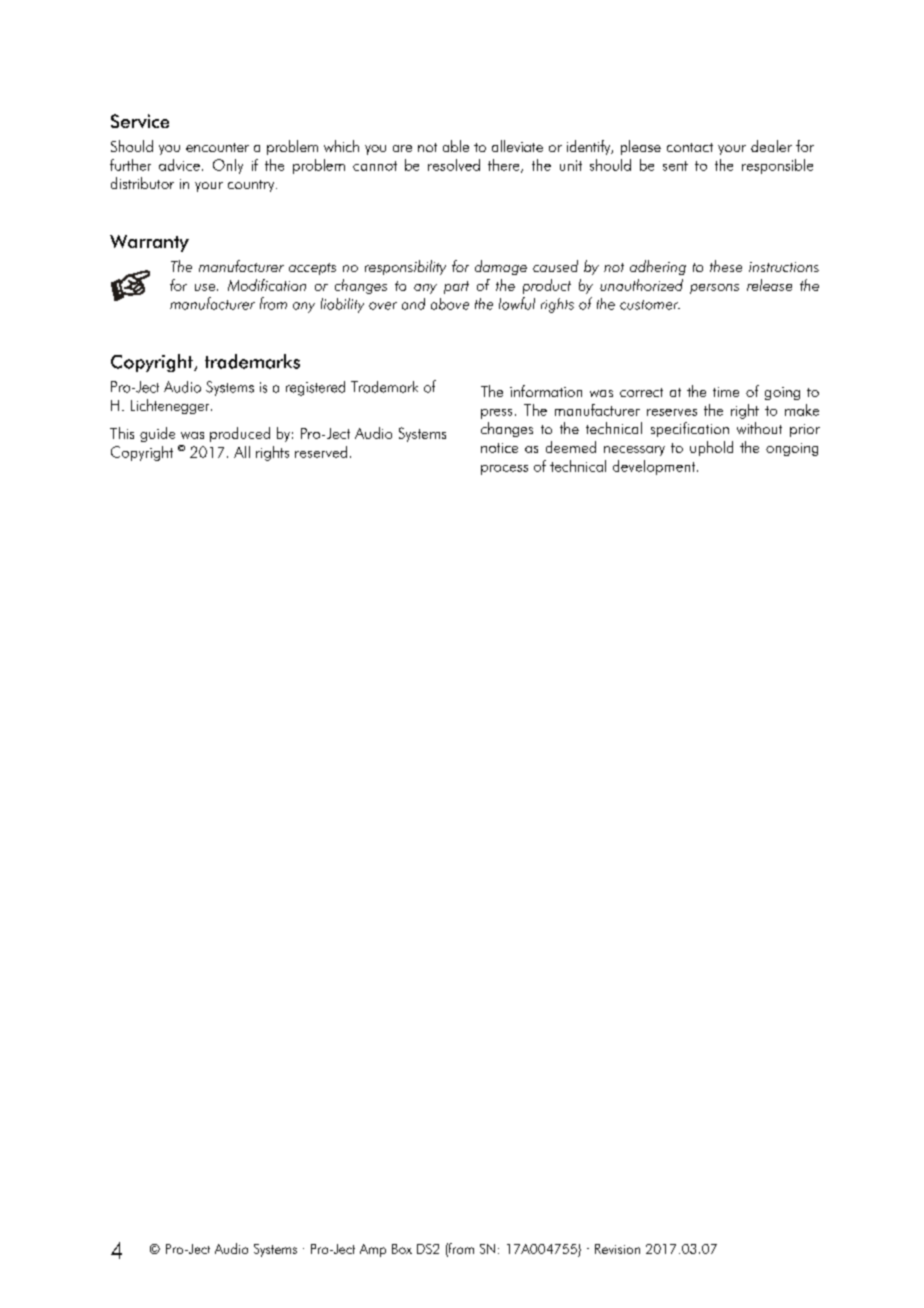  Describe the element at coordinates (617, 1249) in the screenshot. I see `Revision` at that location.
